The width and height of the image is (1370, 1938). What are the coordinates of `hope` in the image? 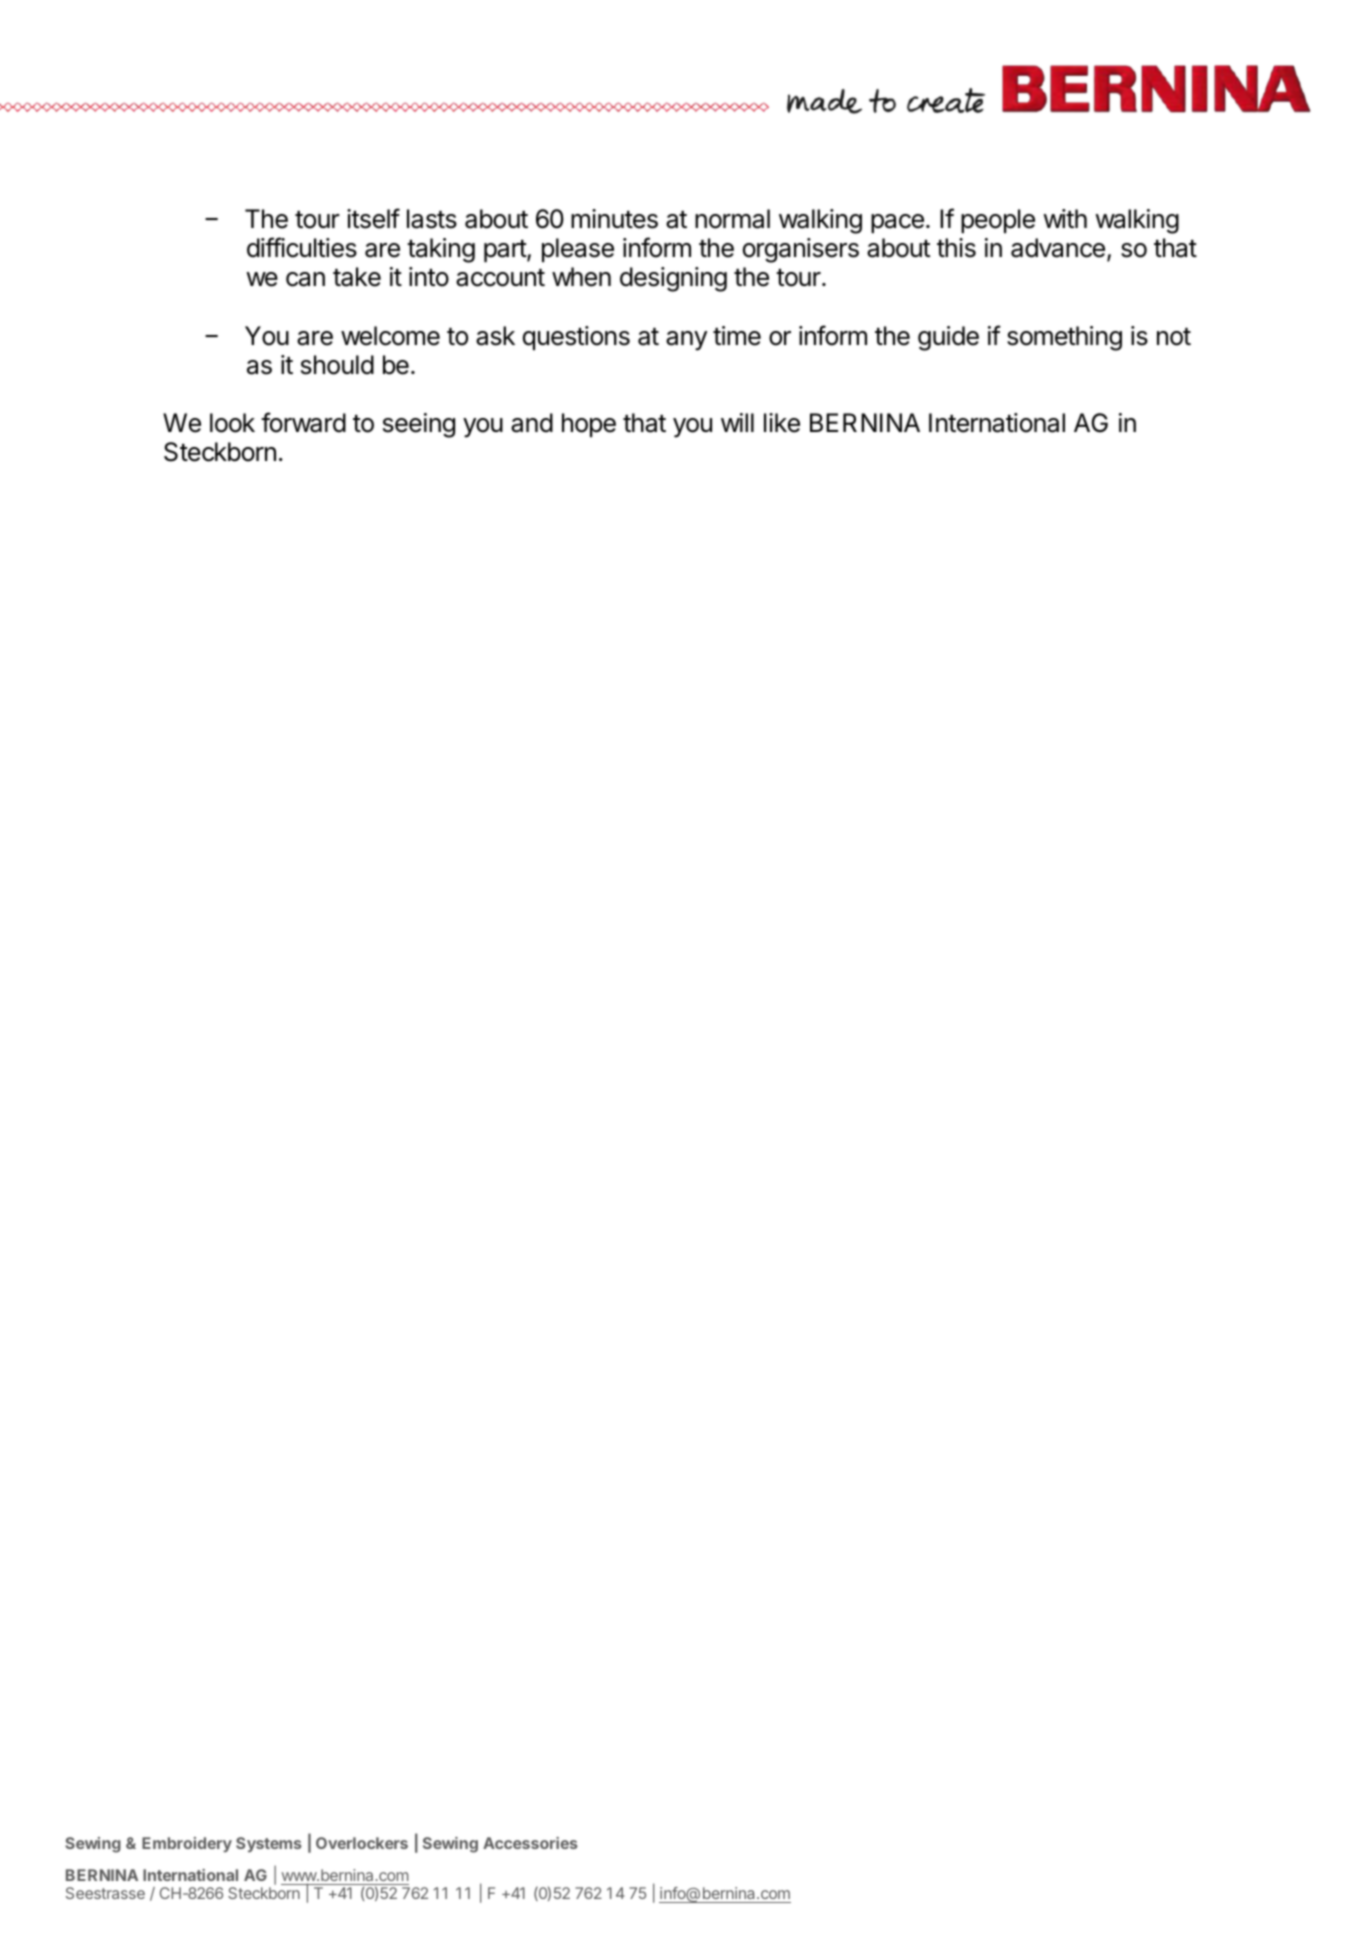 It's located at (589, 425).
